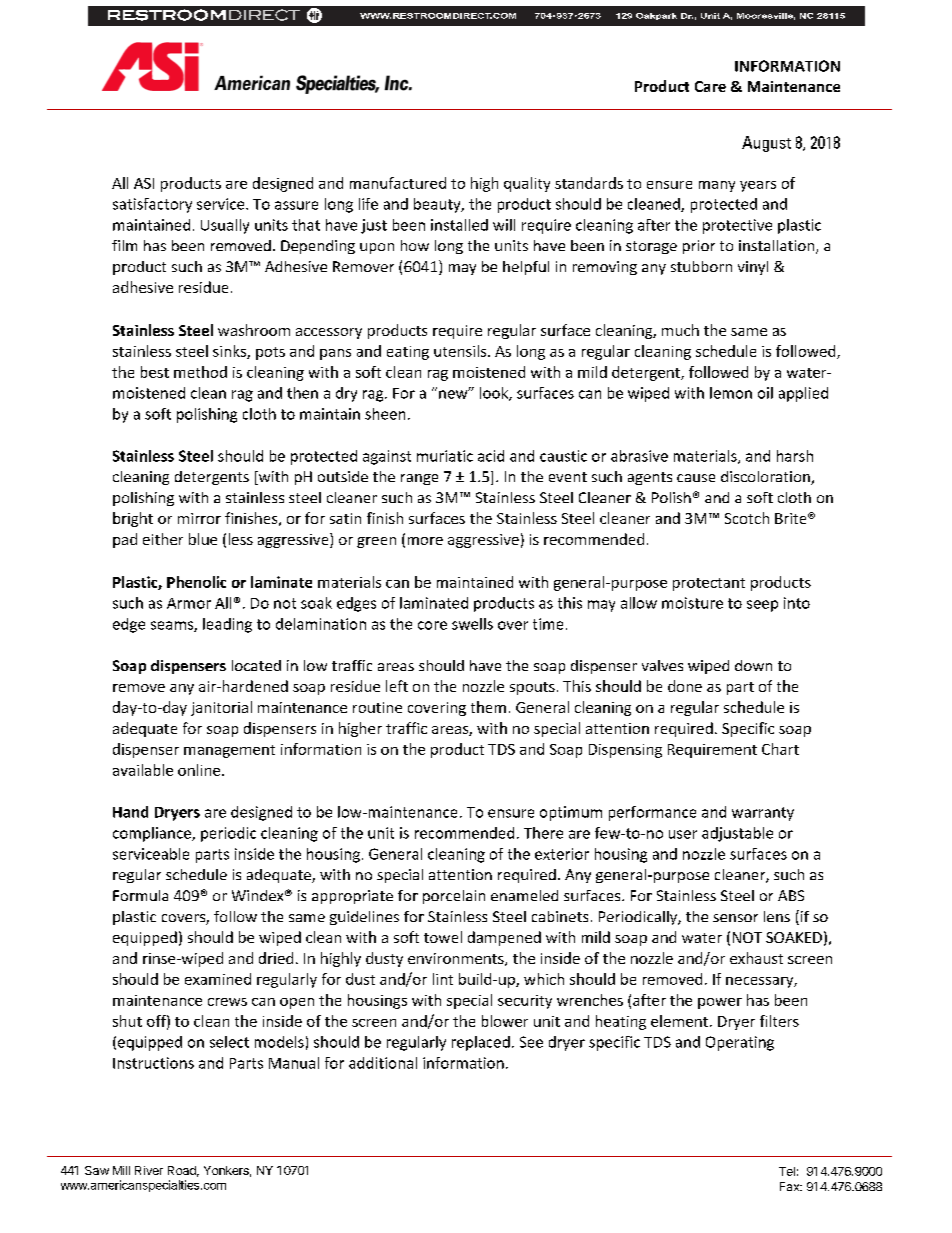 This document has height=1233, width=952. Describe the element at coordinates (149, 1170) in the document. I see `River` at that location.
